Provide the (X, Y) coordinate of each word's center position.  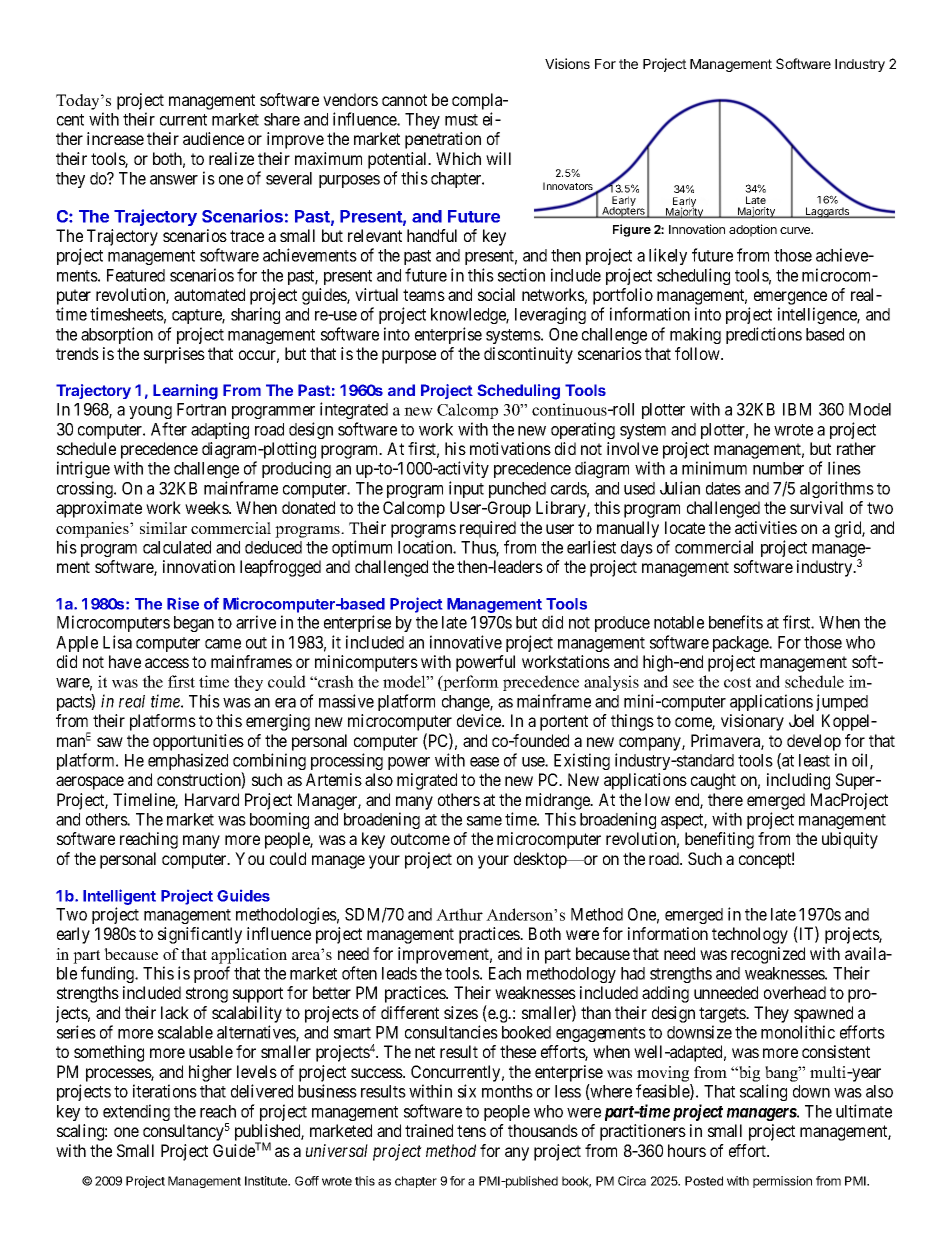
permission (782, 1182)
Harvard (212, 799)
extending (136, 1112)
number (778, 468)
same (484, 821)
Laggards (828, 212)
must (461, 120)
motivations (510, 448)
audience (213, 138)
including (798, 781)
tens (471, 1131)
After (169, 429)
